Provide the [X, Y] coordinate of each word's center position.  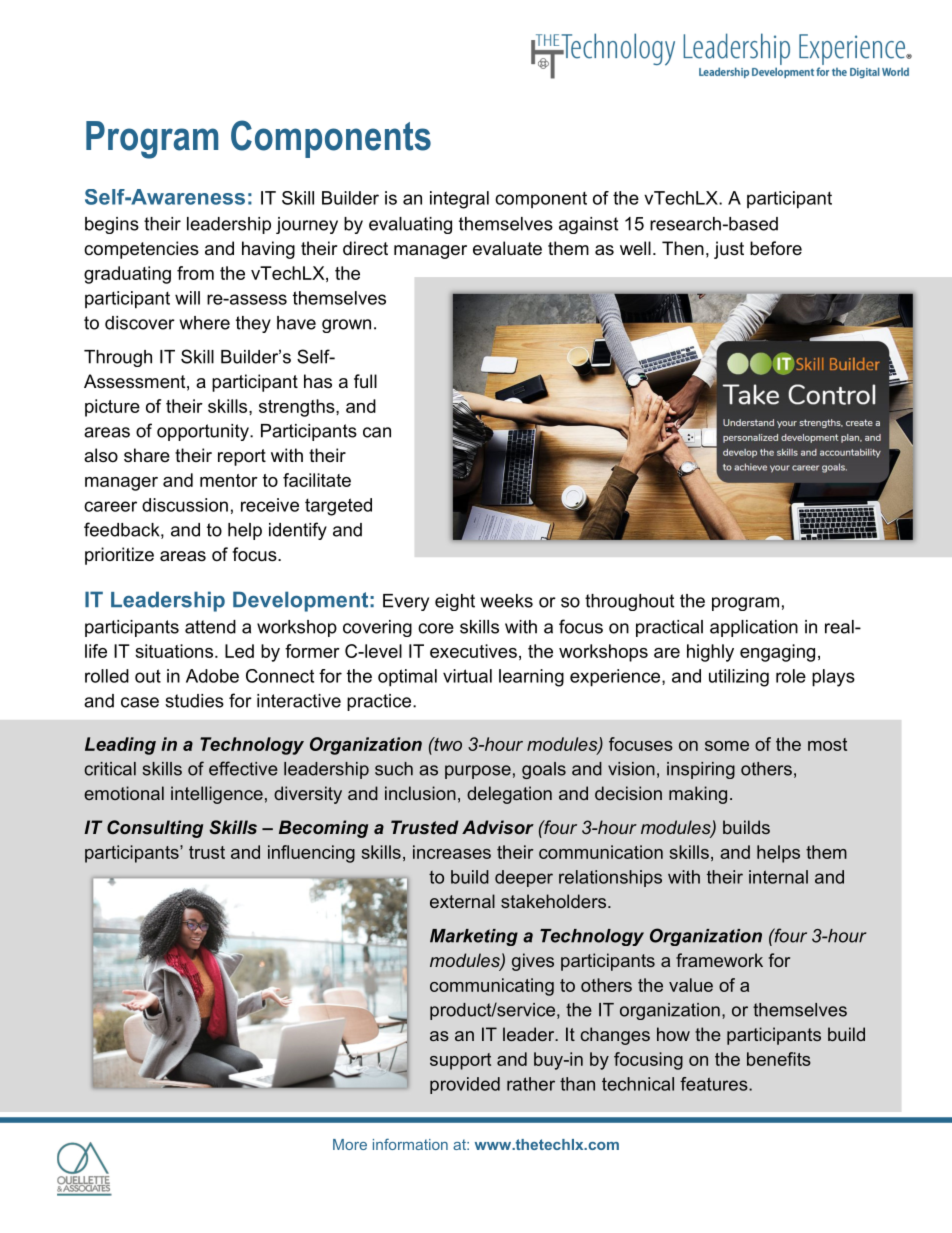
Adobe [212, 676]
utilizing [739, 678]
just [729, 250]
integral [459, 200]
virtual [467, 676]
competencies [141, 250]
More [350, 1144]
